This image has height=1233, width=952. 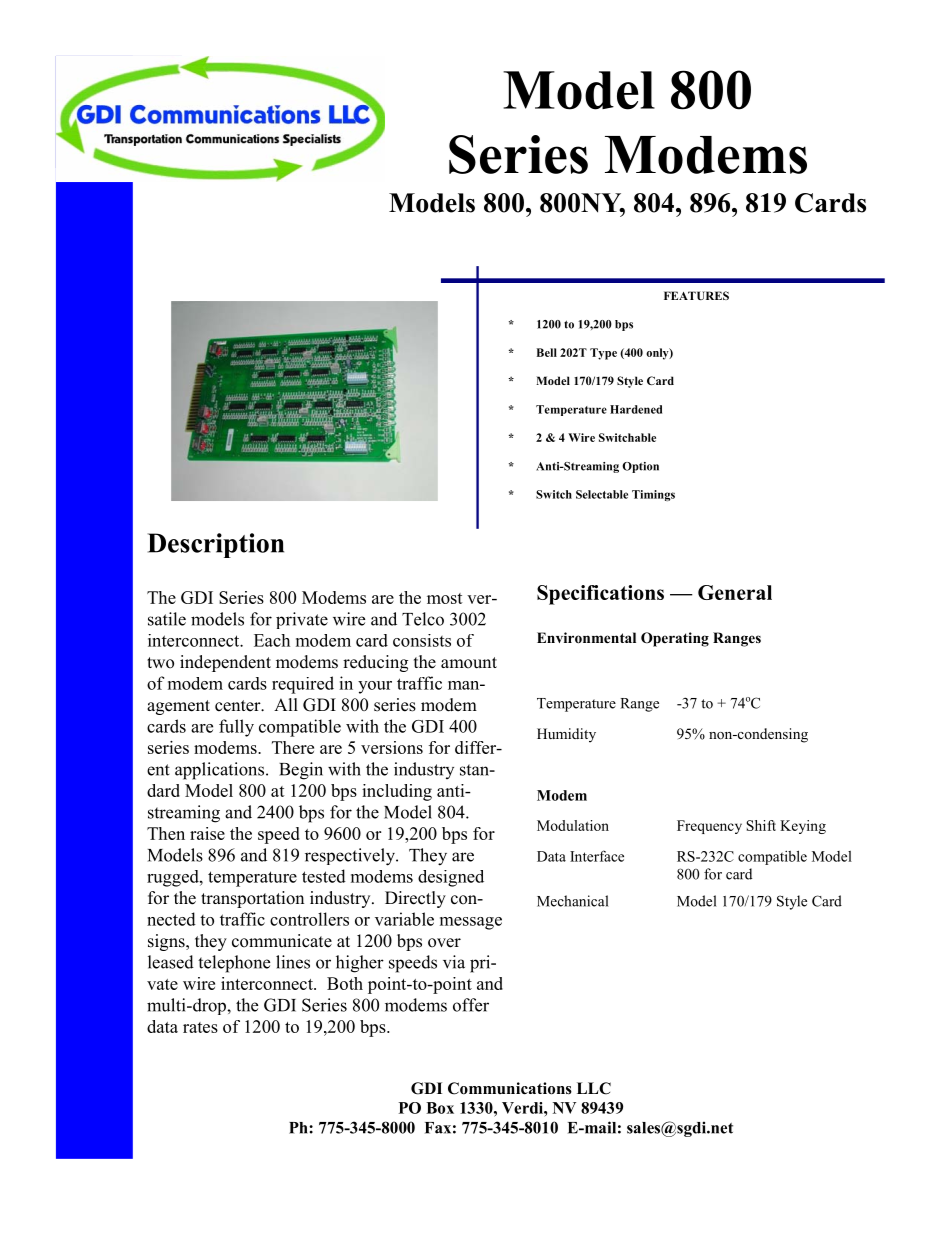 I want to click on Bell, so click(x=546, y=352).
